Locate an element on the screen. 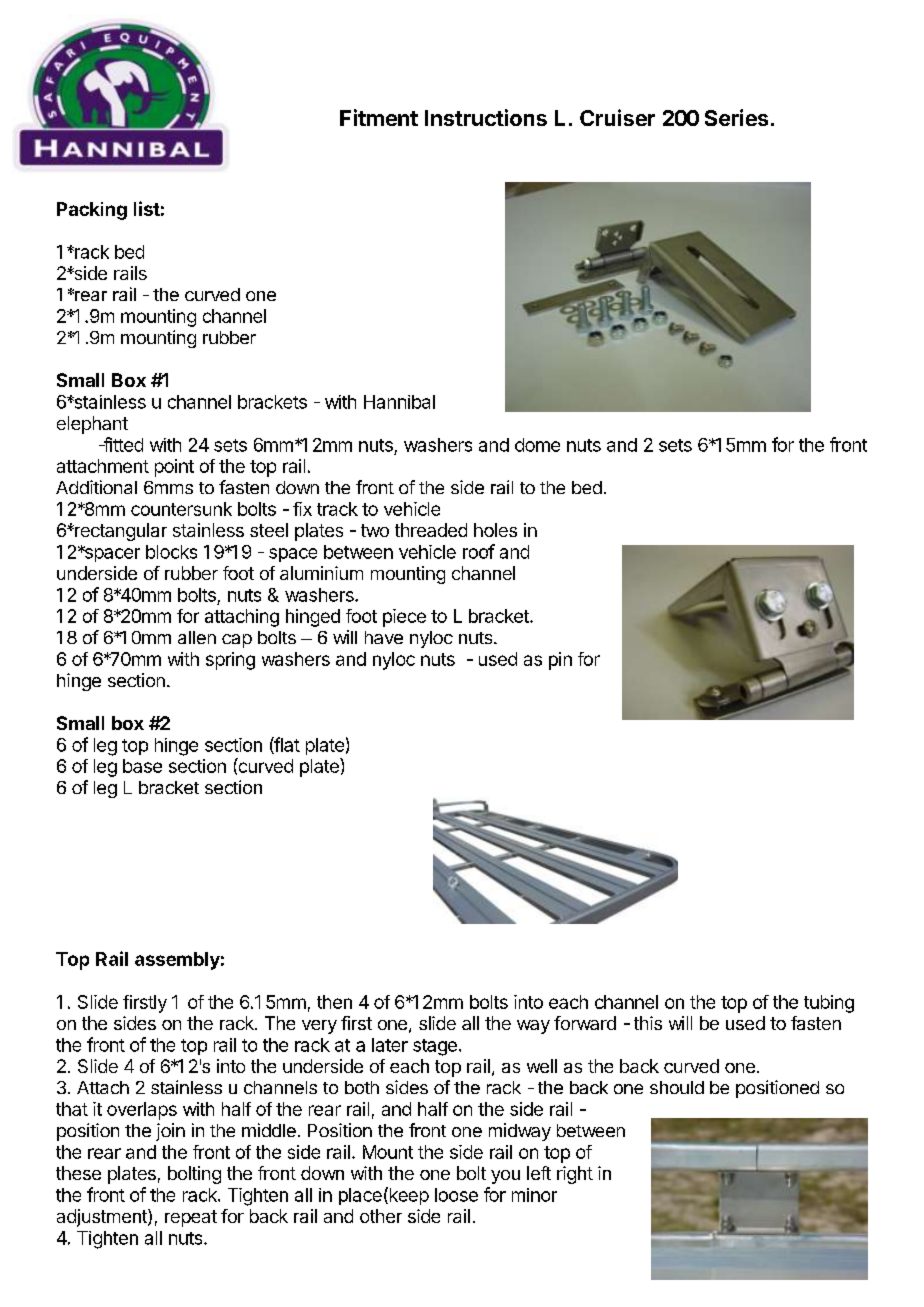 The height and width of the screenshot is (1307, 924). base is located at coordinates (142, 766).
